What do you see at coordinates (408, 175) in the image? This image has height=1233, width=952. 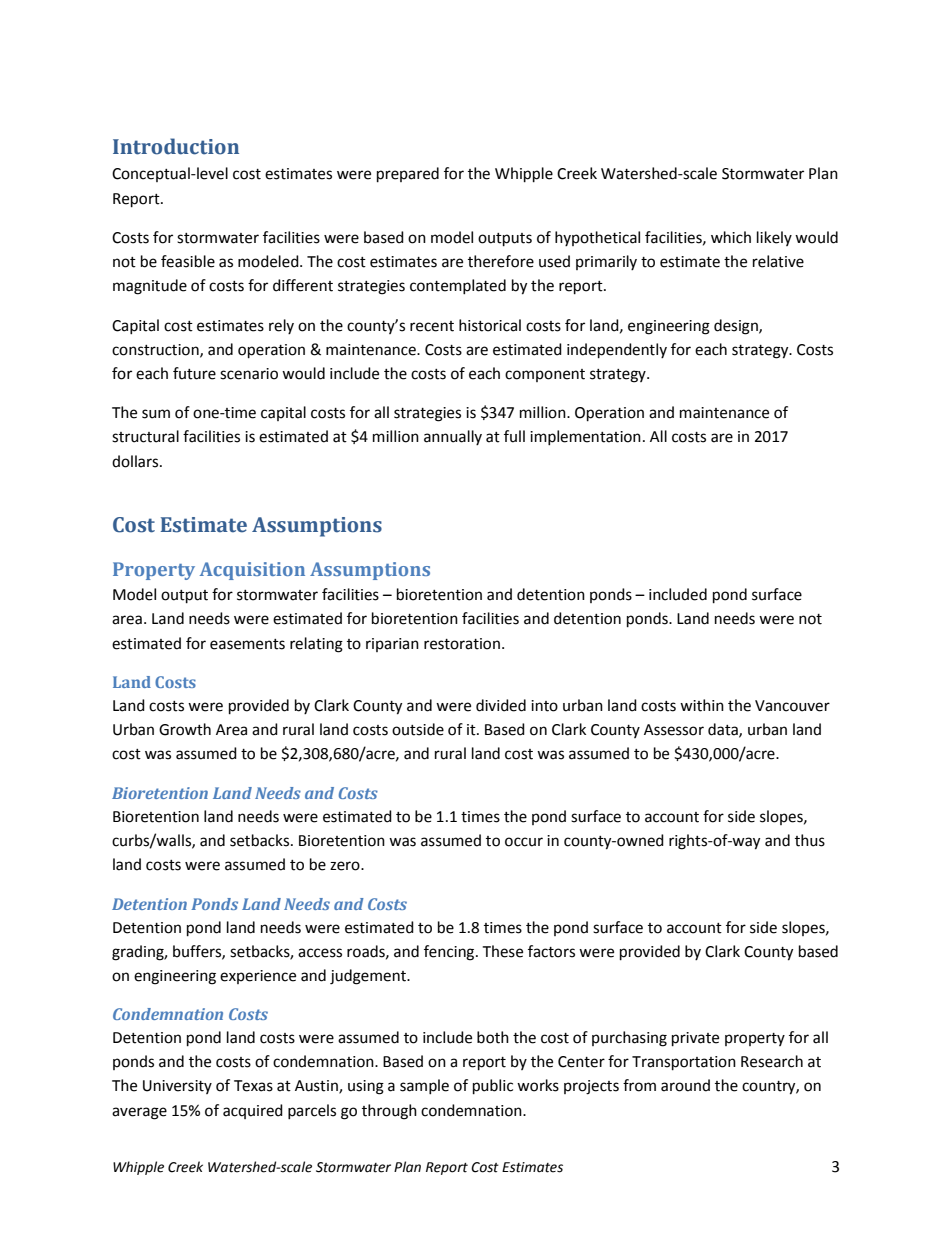 I see `prepared` at bounding box center [408, 175].
